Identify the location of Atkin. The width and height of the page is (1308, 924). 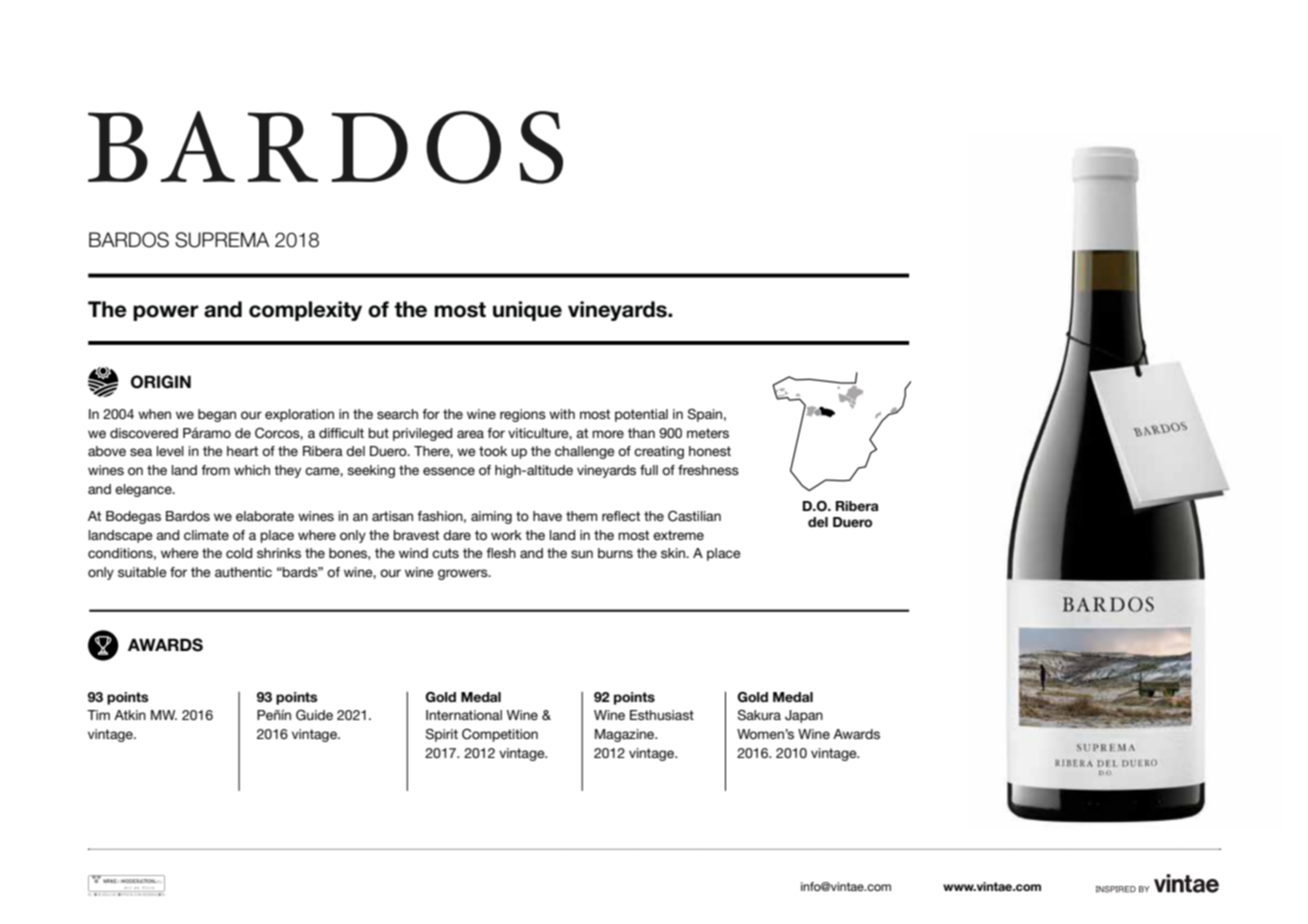
(130, 715).
